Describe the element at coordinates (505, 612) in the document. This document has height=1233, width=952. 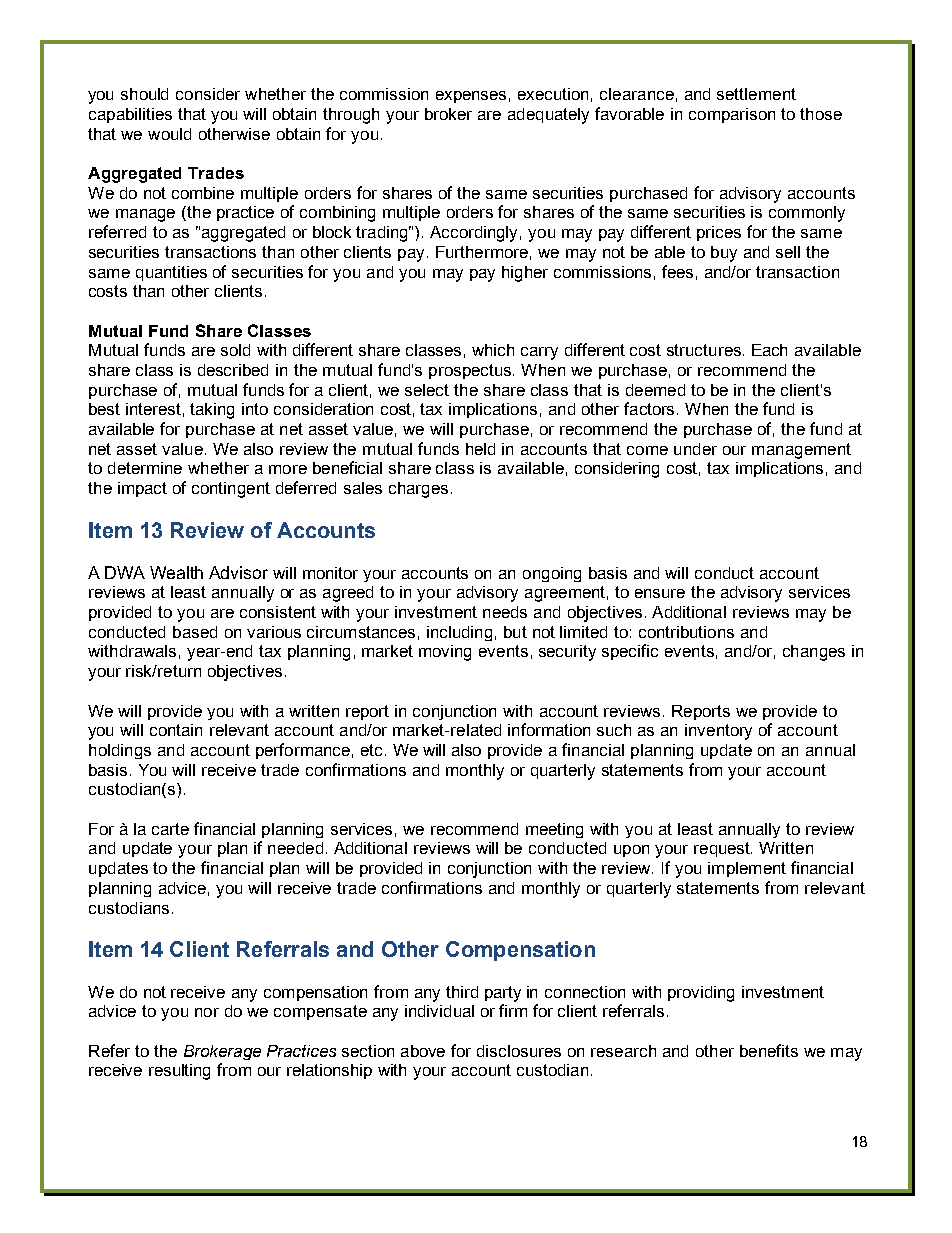
I see `needs` at that location.
